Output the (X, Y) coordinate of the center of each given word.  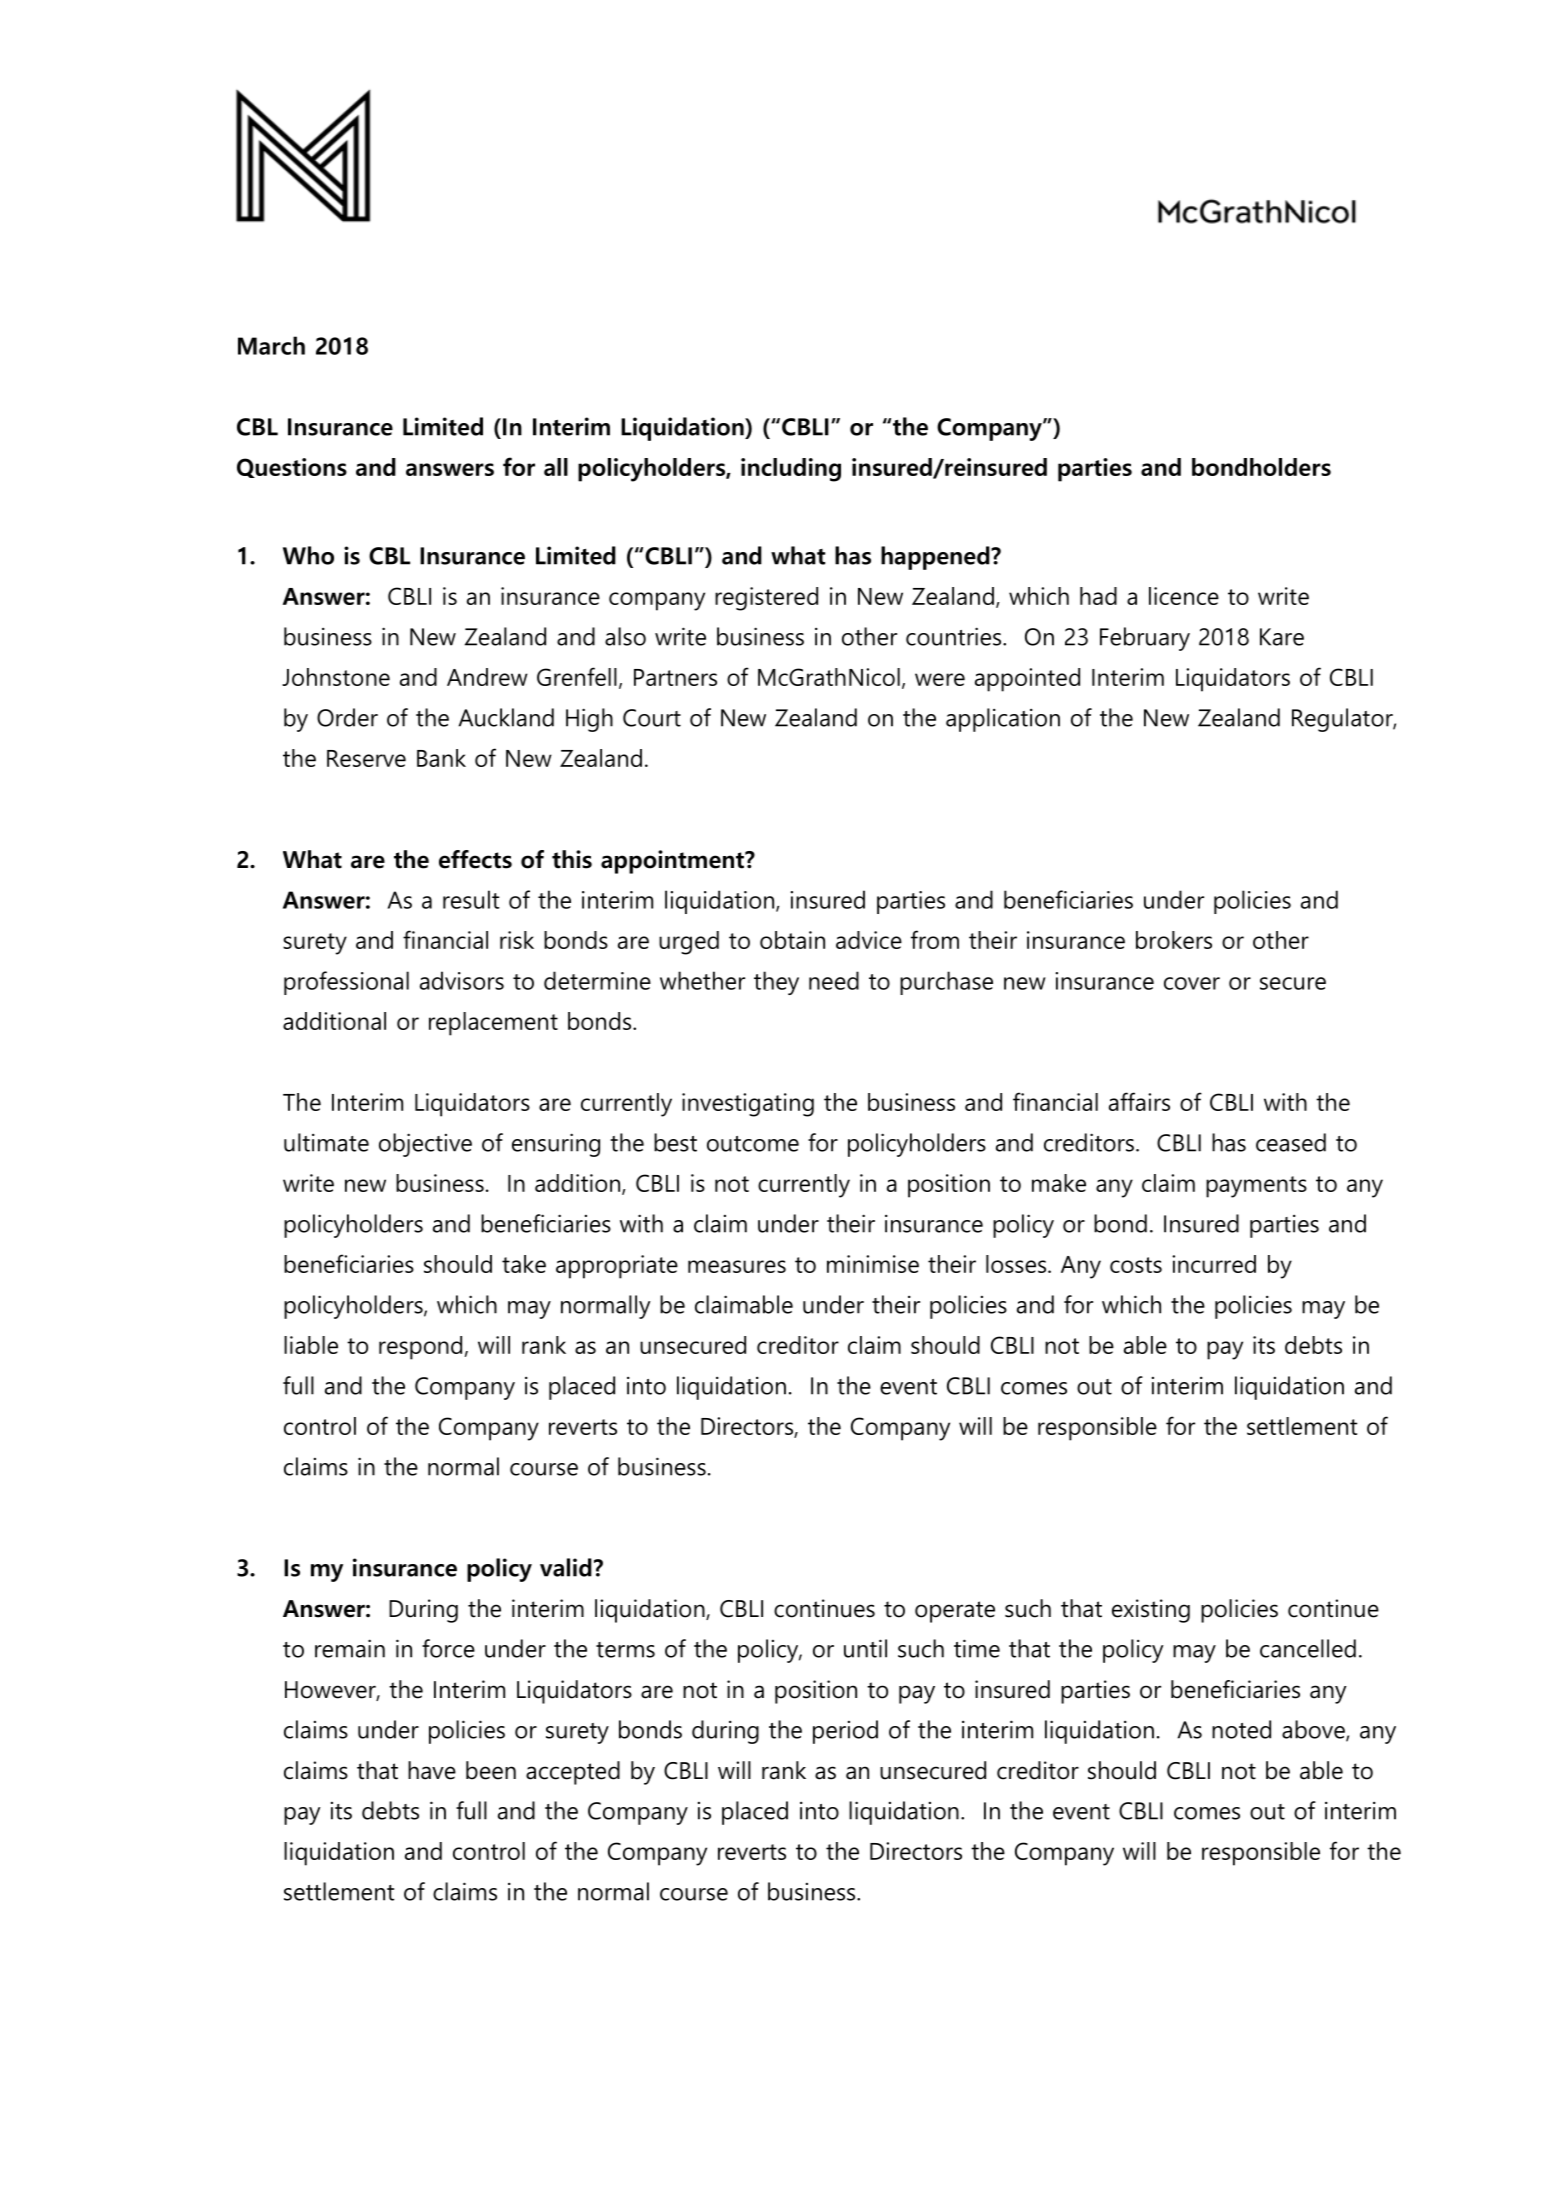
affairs (1139, 1101)
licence (1184, 596)
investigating (748, 1105)
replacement (493, 1024)
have (432, 1770)
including (791, 470)
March (271, 345)
